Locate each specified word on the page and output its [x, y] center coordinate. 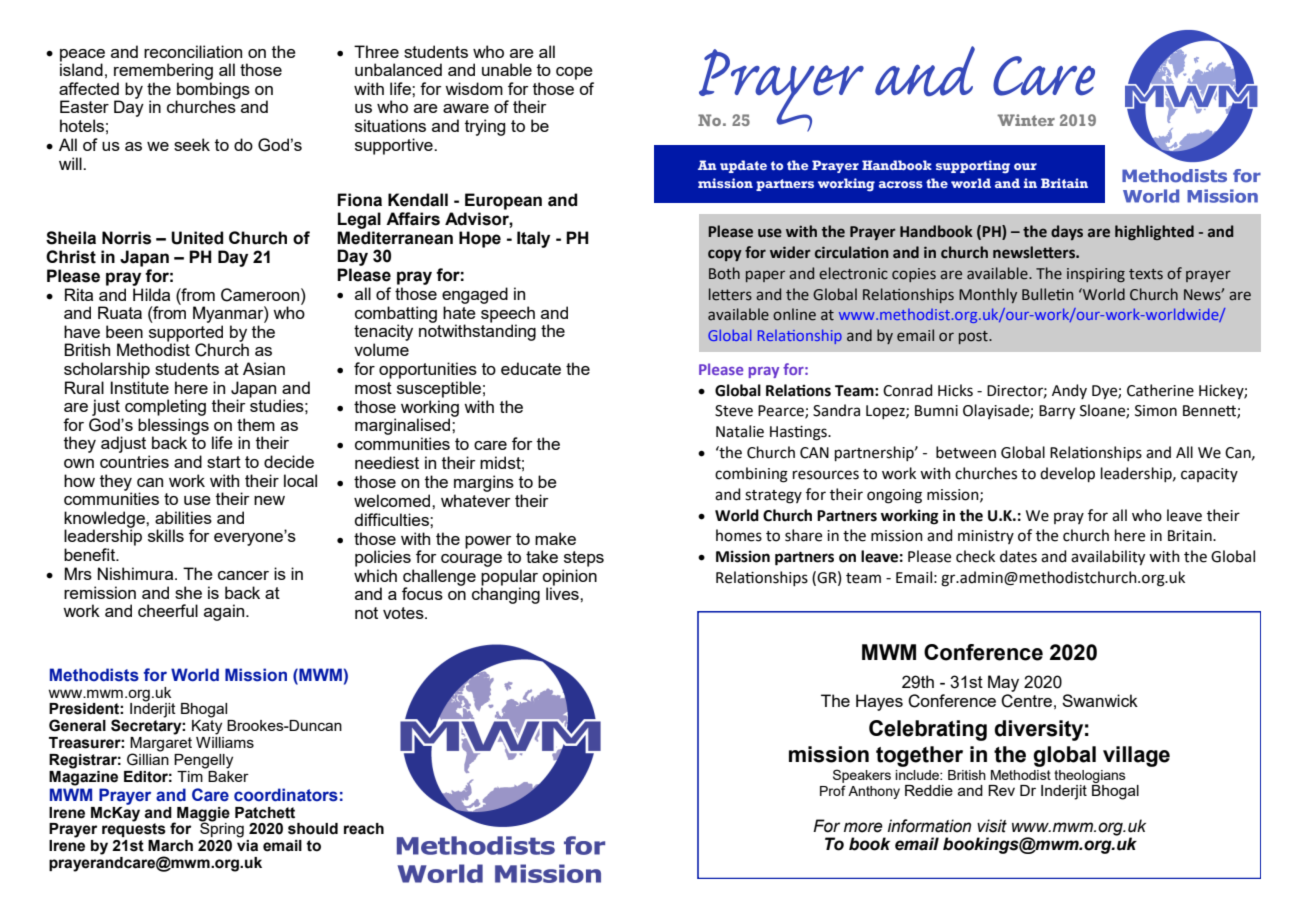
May [1003, 683]
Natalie [740, 431]
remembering [163, 71]
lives [563, 593]
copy [725, 255]
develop [1067, 474]
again [225, 612]
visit [992, 826]
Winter [1026, 120]
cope [574, 73]
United [197, 238]
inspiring [1096, 275]
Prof [833, 790]
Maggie [203, 815]
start [224, 462]
